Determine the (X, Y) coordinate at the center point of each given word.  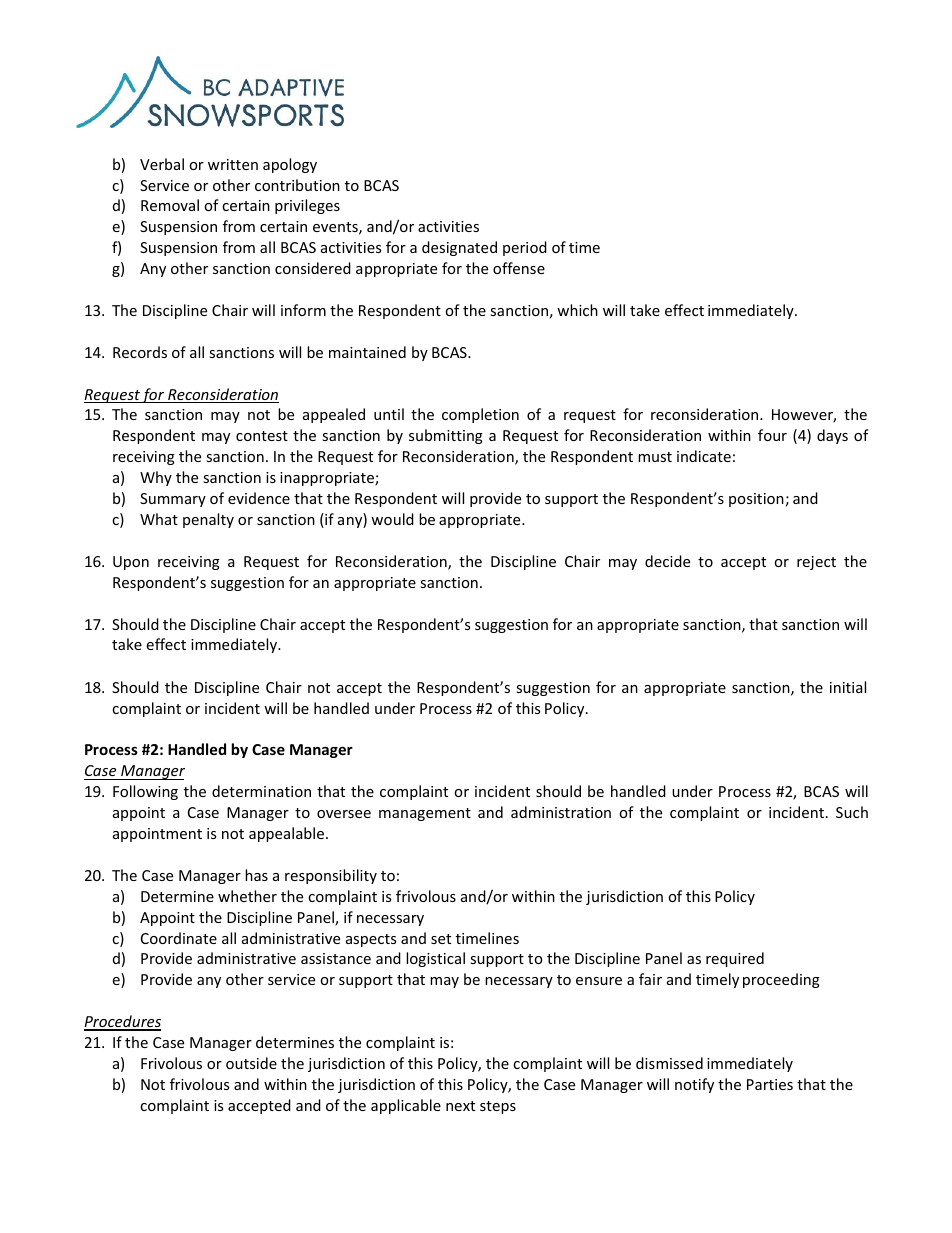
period (525, 248)
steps (498, 1107)
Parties (770, 1084)
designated (459, 248)
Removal (170, 205)
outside (251, 1063)
